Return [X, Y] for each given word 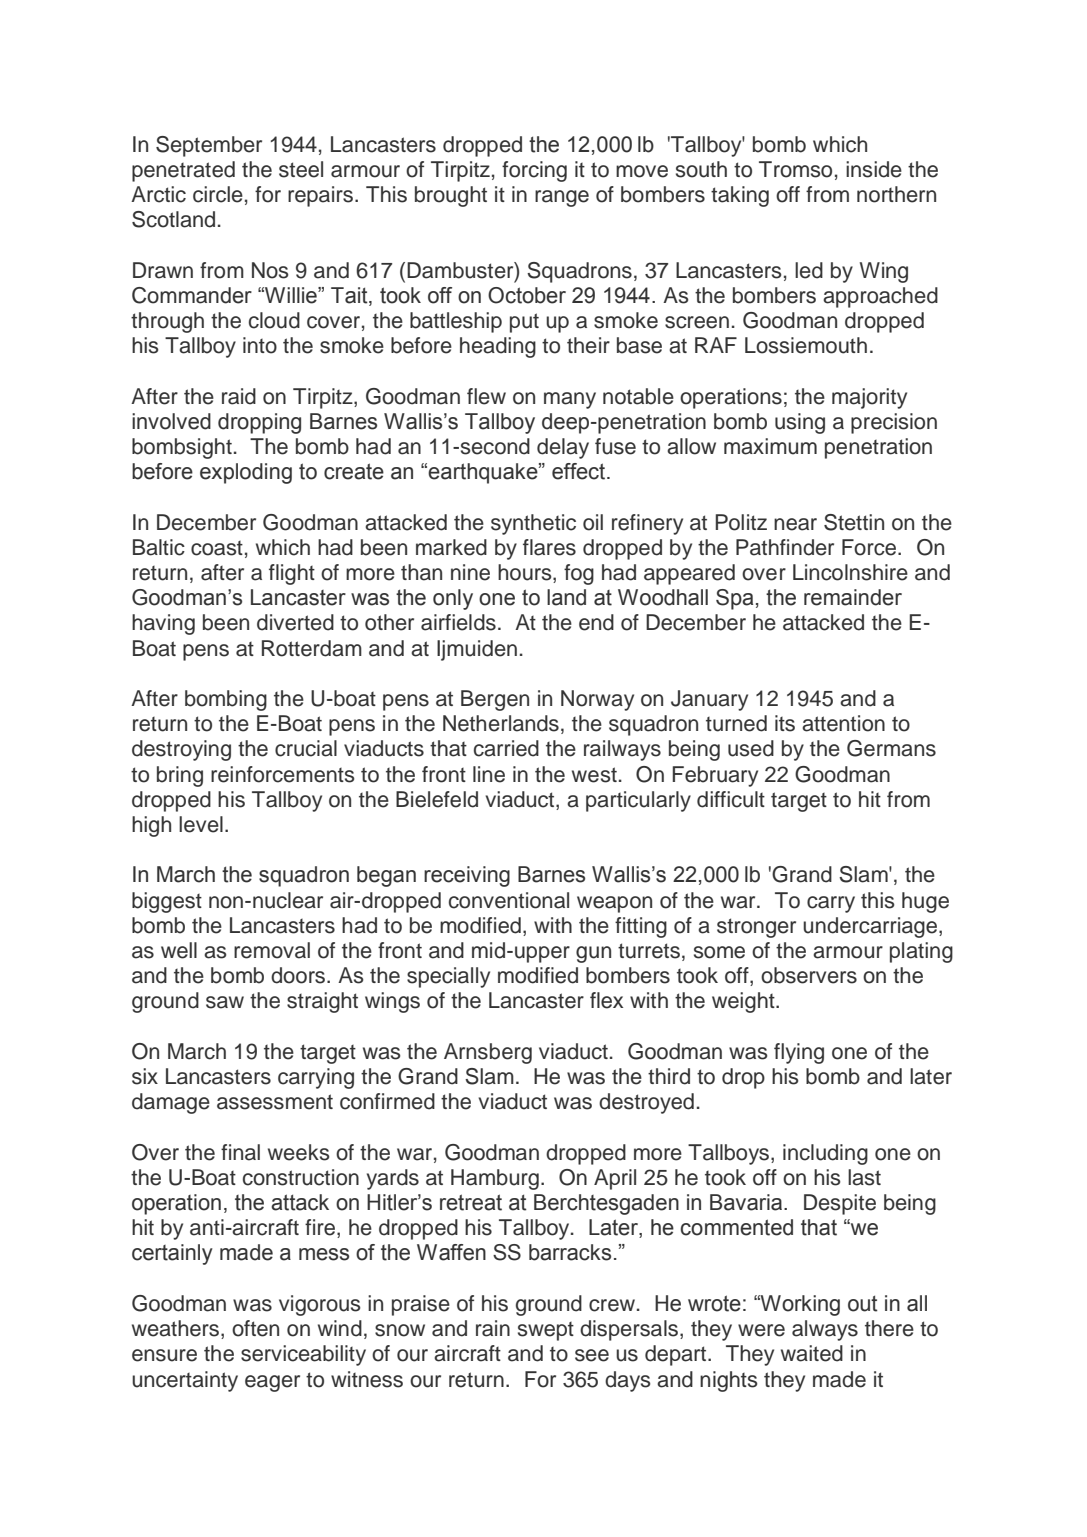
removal [272, 950]
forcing [534, 171]
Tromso [795, 169]
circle [218, 194]
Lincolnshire [850, 572]
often [255, 1328]
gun [593, 954]
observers [809, 975]
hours [526, 573]
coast [217, 548]
